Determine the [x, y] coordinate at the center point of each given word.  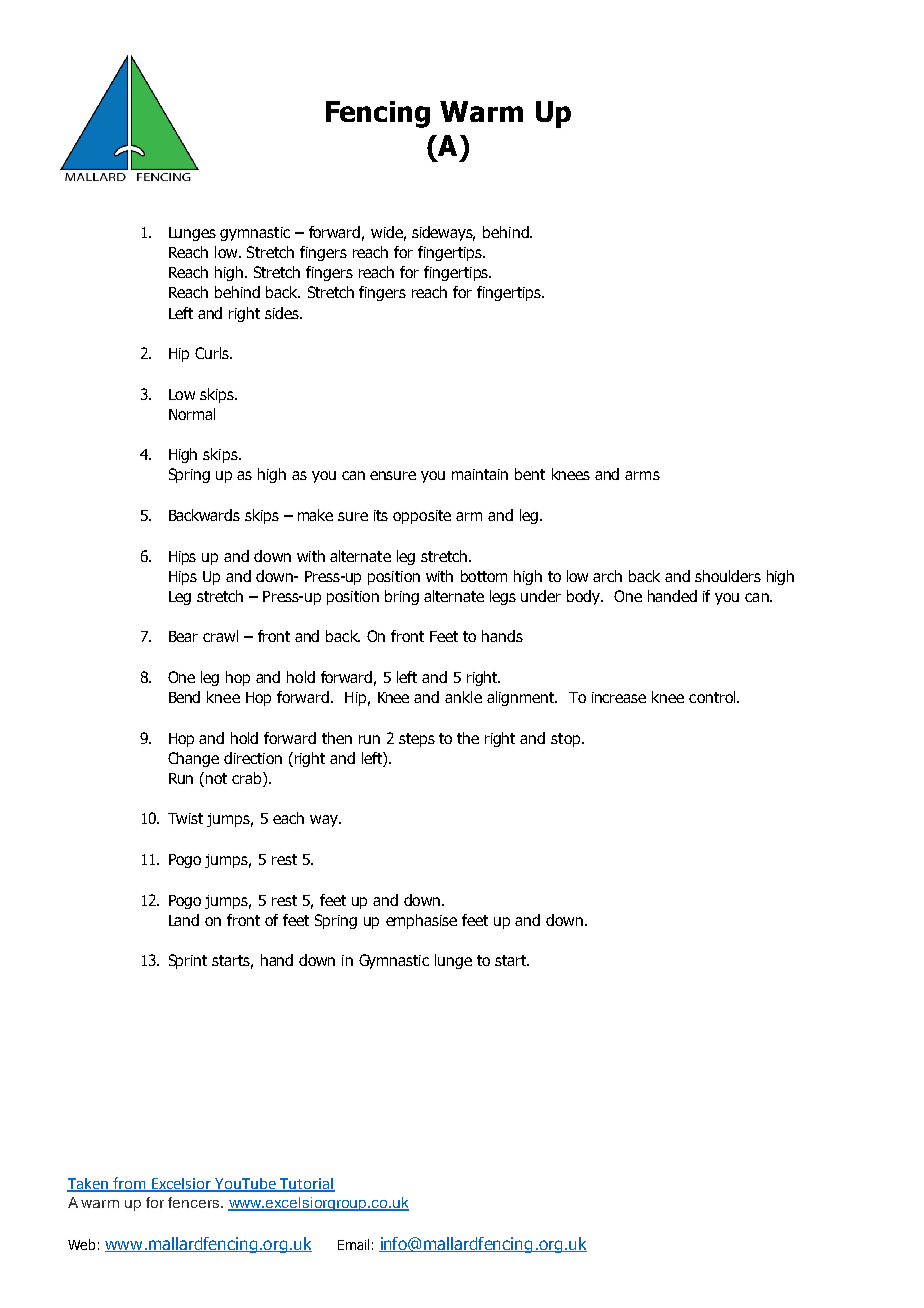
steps [417, 740]
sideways [443, 233]
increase [619, 697]
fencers [195, 1202]
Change [193, 759]
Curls [213, 353]
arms [642, 475]
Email [353, 1244]
